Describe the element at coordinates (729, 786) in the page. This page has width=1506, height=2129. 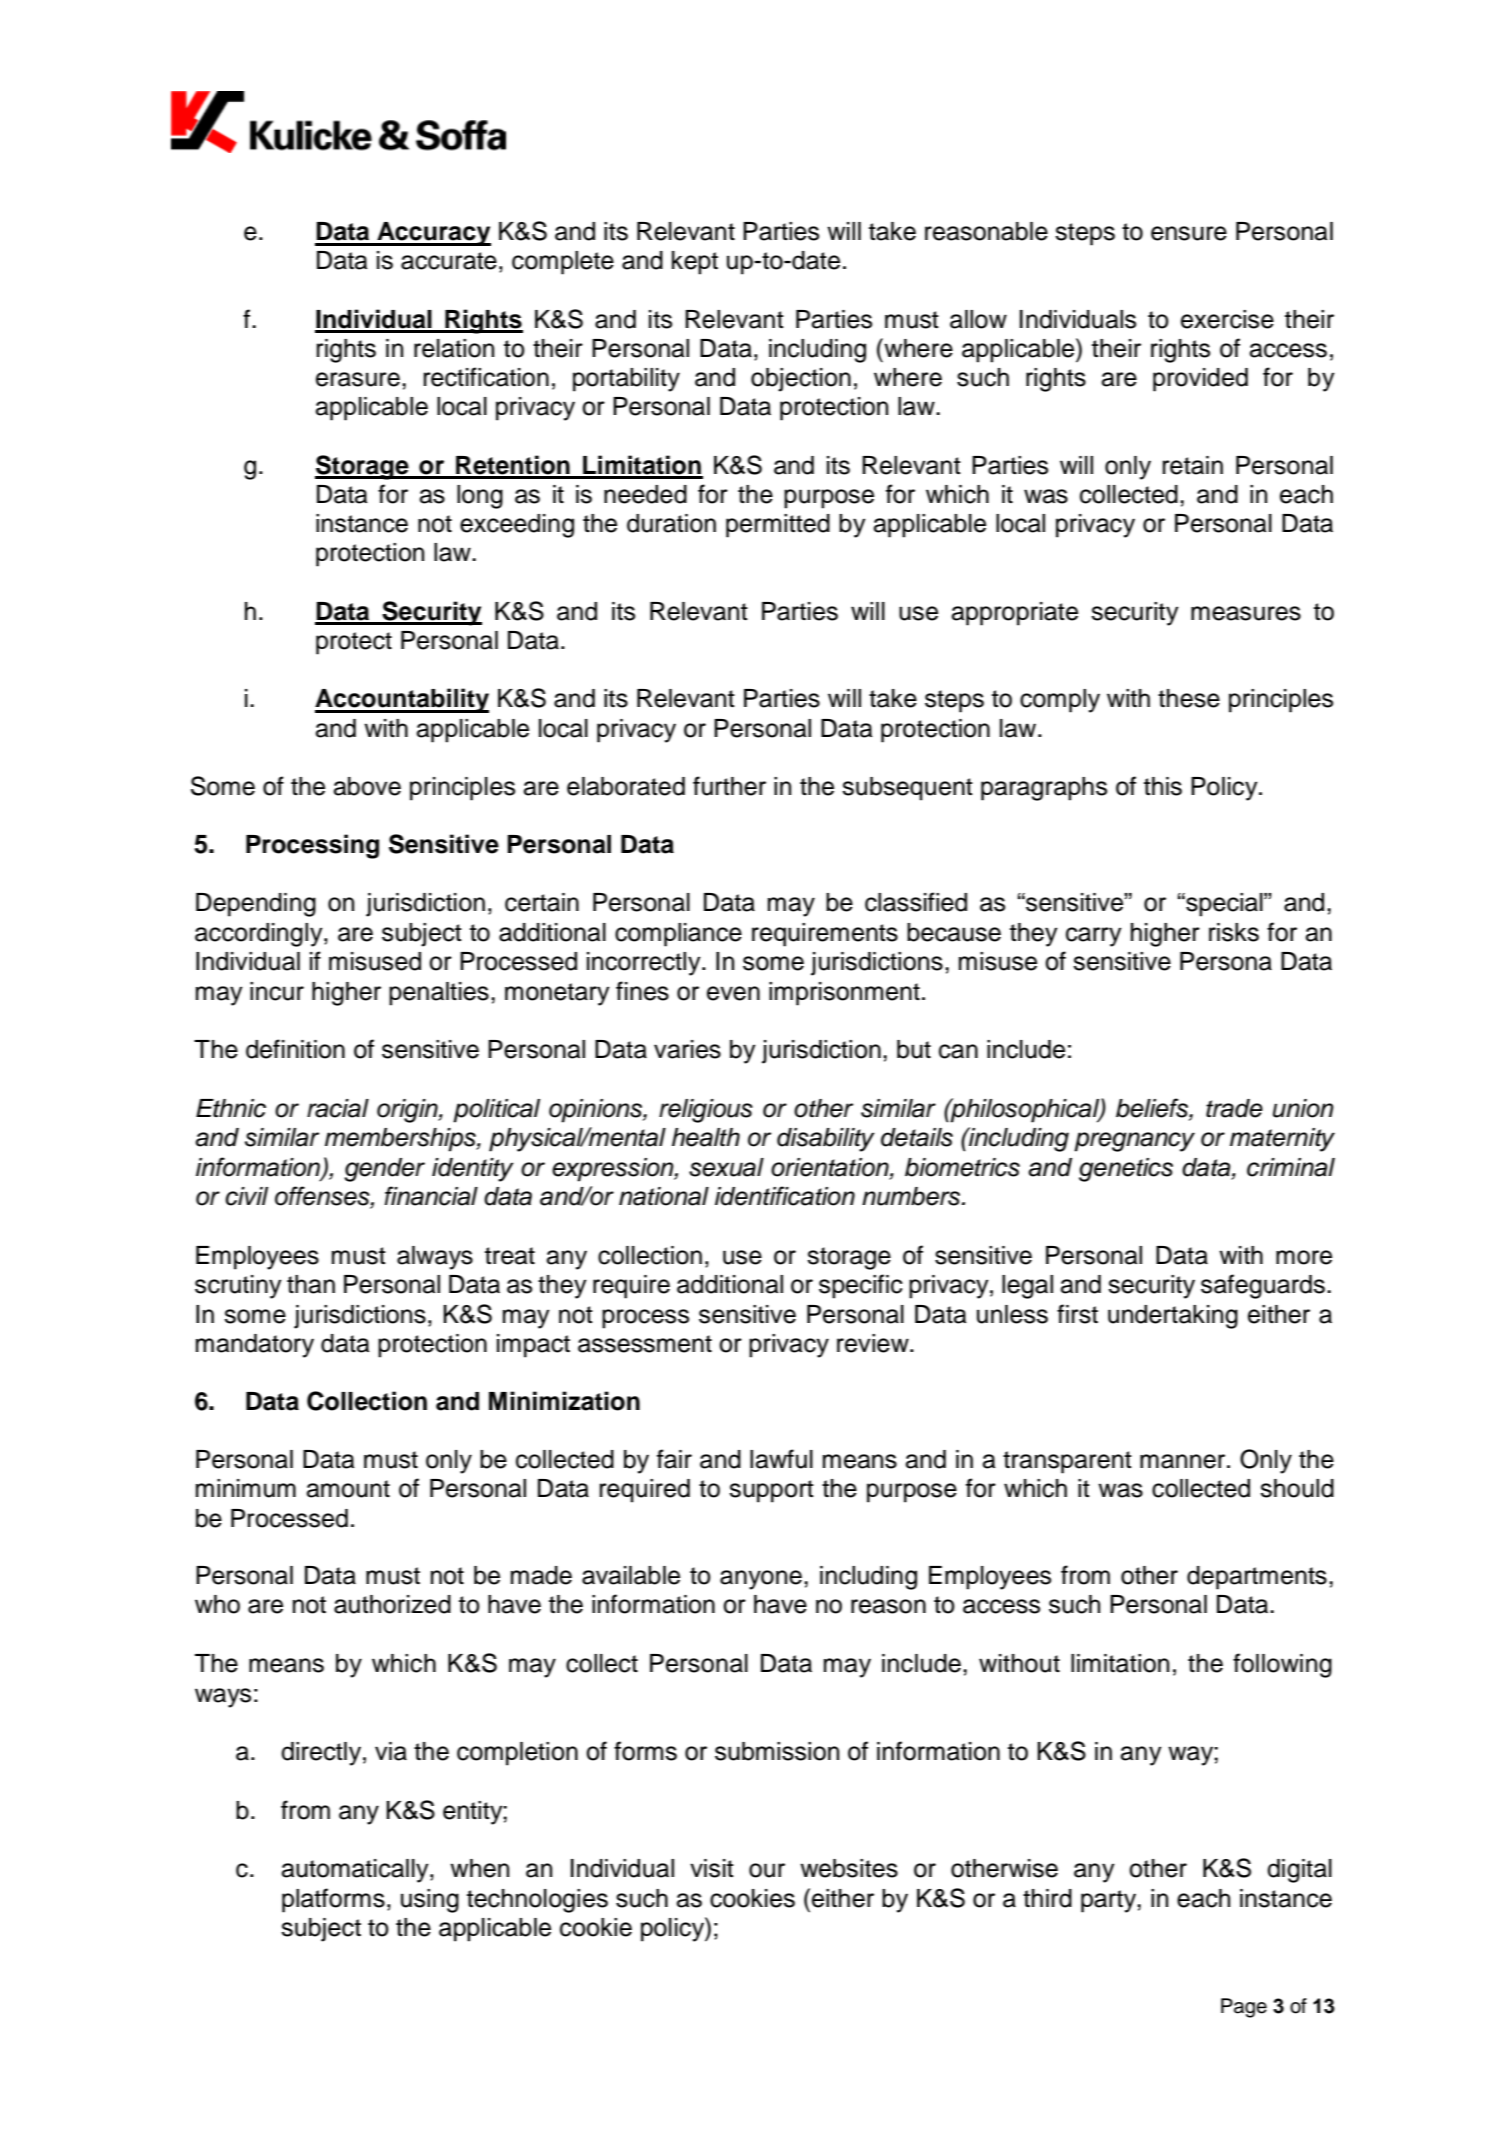
I see `further` at that location.
